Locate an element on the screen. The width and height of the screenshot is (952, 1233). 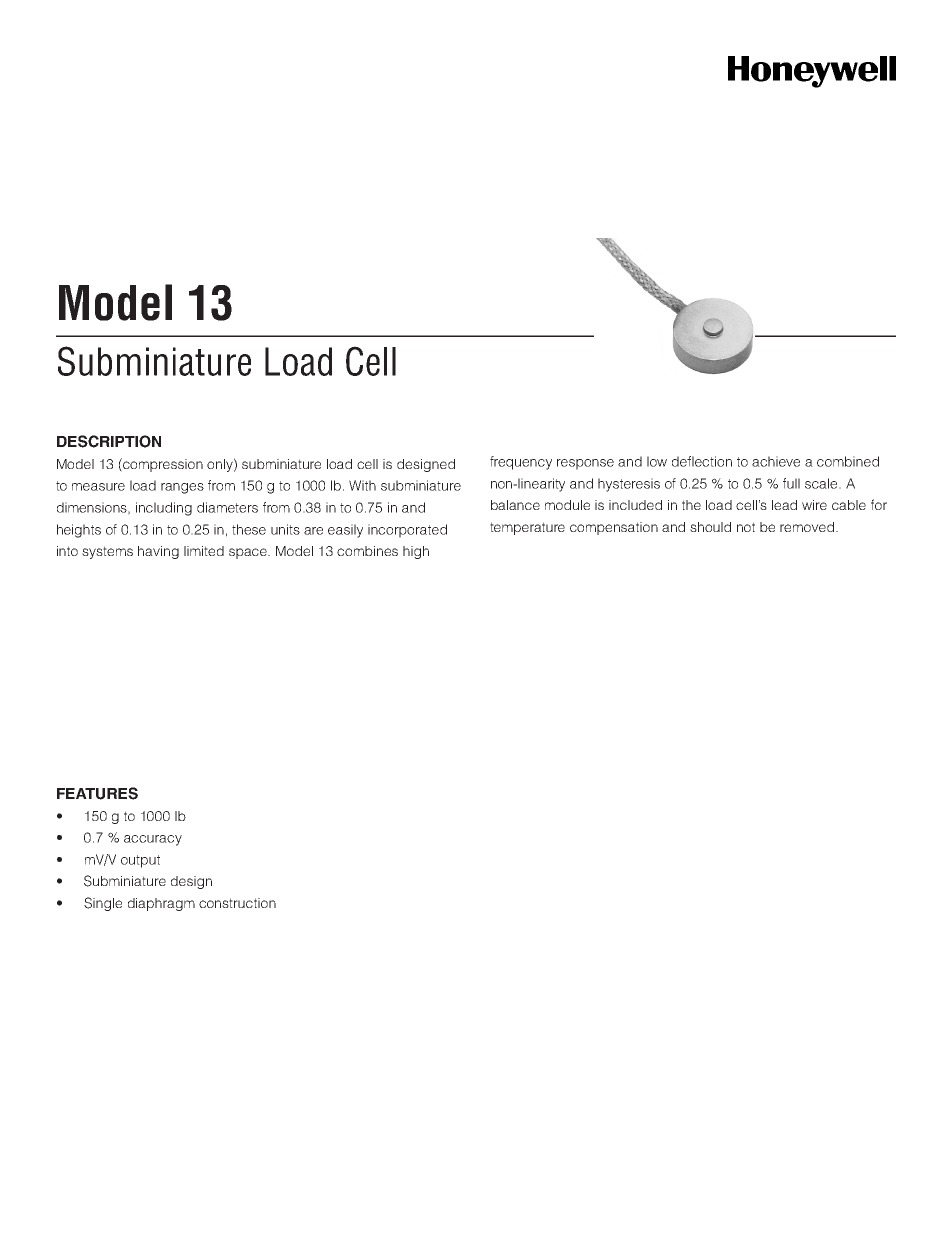
construction is located at coordinates (237, 903).
